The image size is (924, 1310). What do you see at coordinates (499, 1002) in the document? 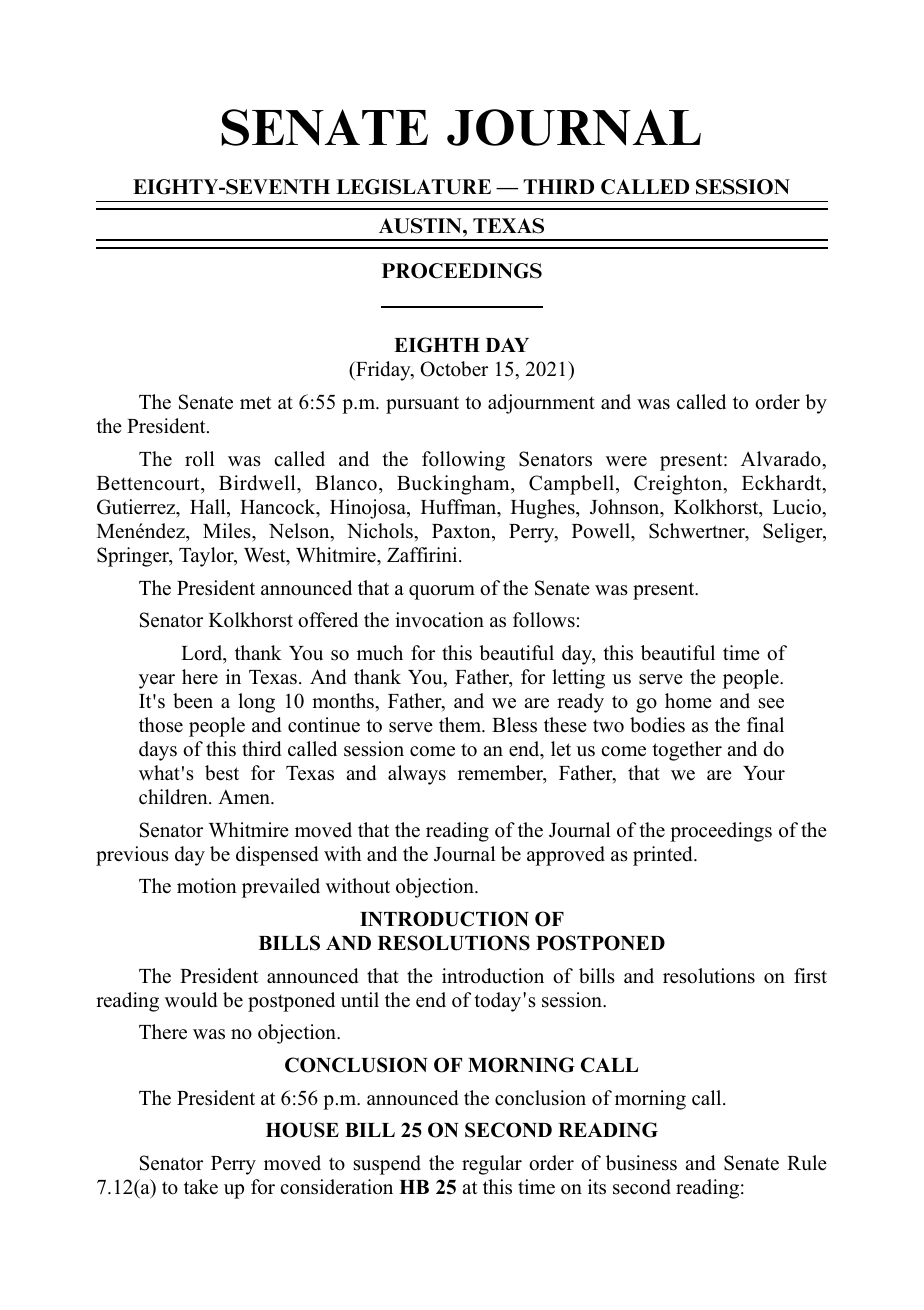
I see `today` at bounding box center [499, 1002].
